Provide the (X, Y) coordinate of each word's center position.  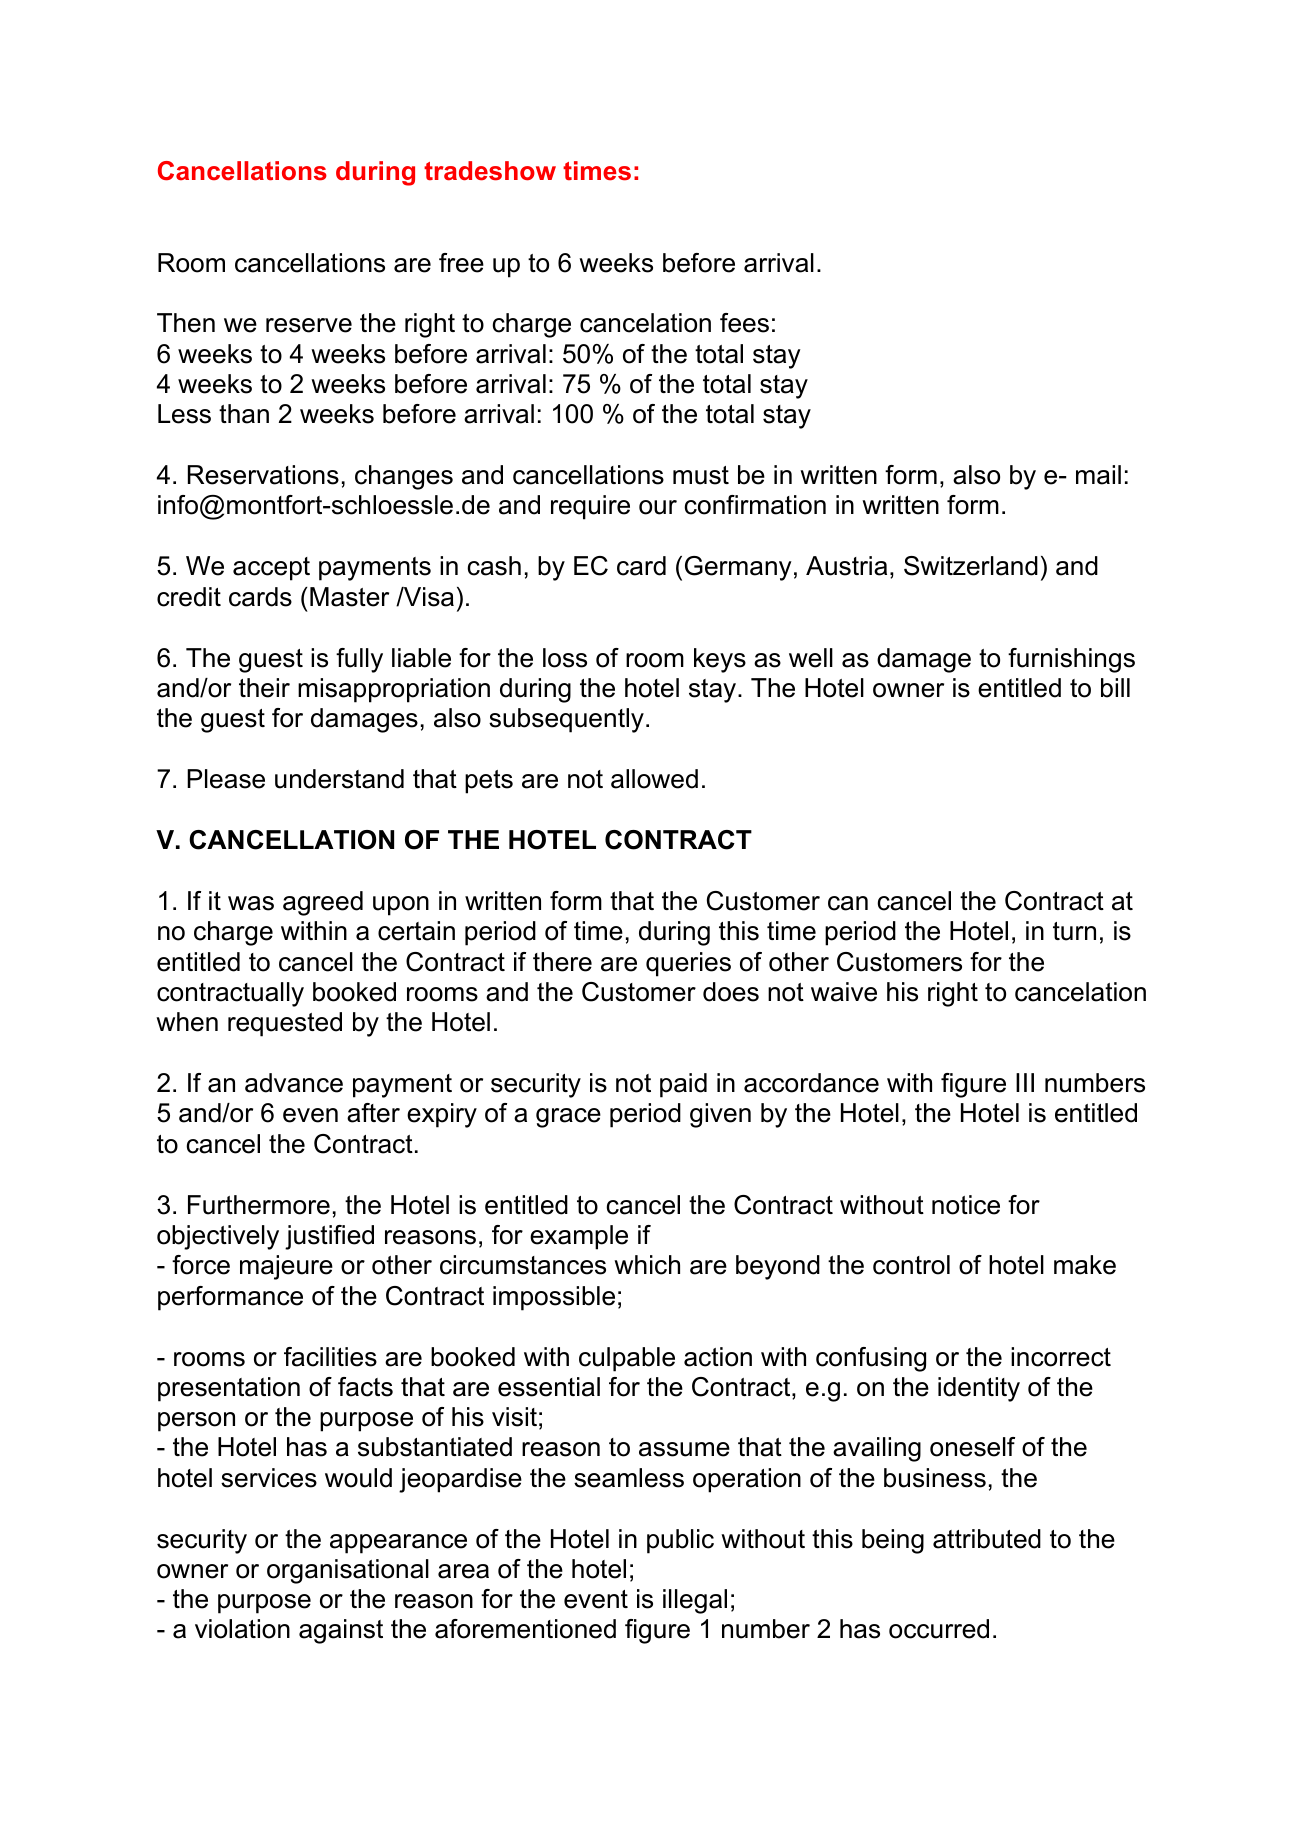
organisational (348, 1571)
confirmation (755, 505)
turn (1074, 931)
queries (688, 964)
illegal (695, 1601)
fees (744, 323)
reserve (309, 325)
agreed (323, 903)
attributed (987, 1539)
